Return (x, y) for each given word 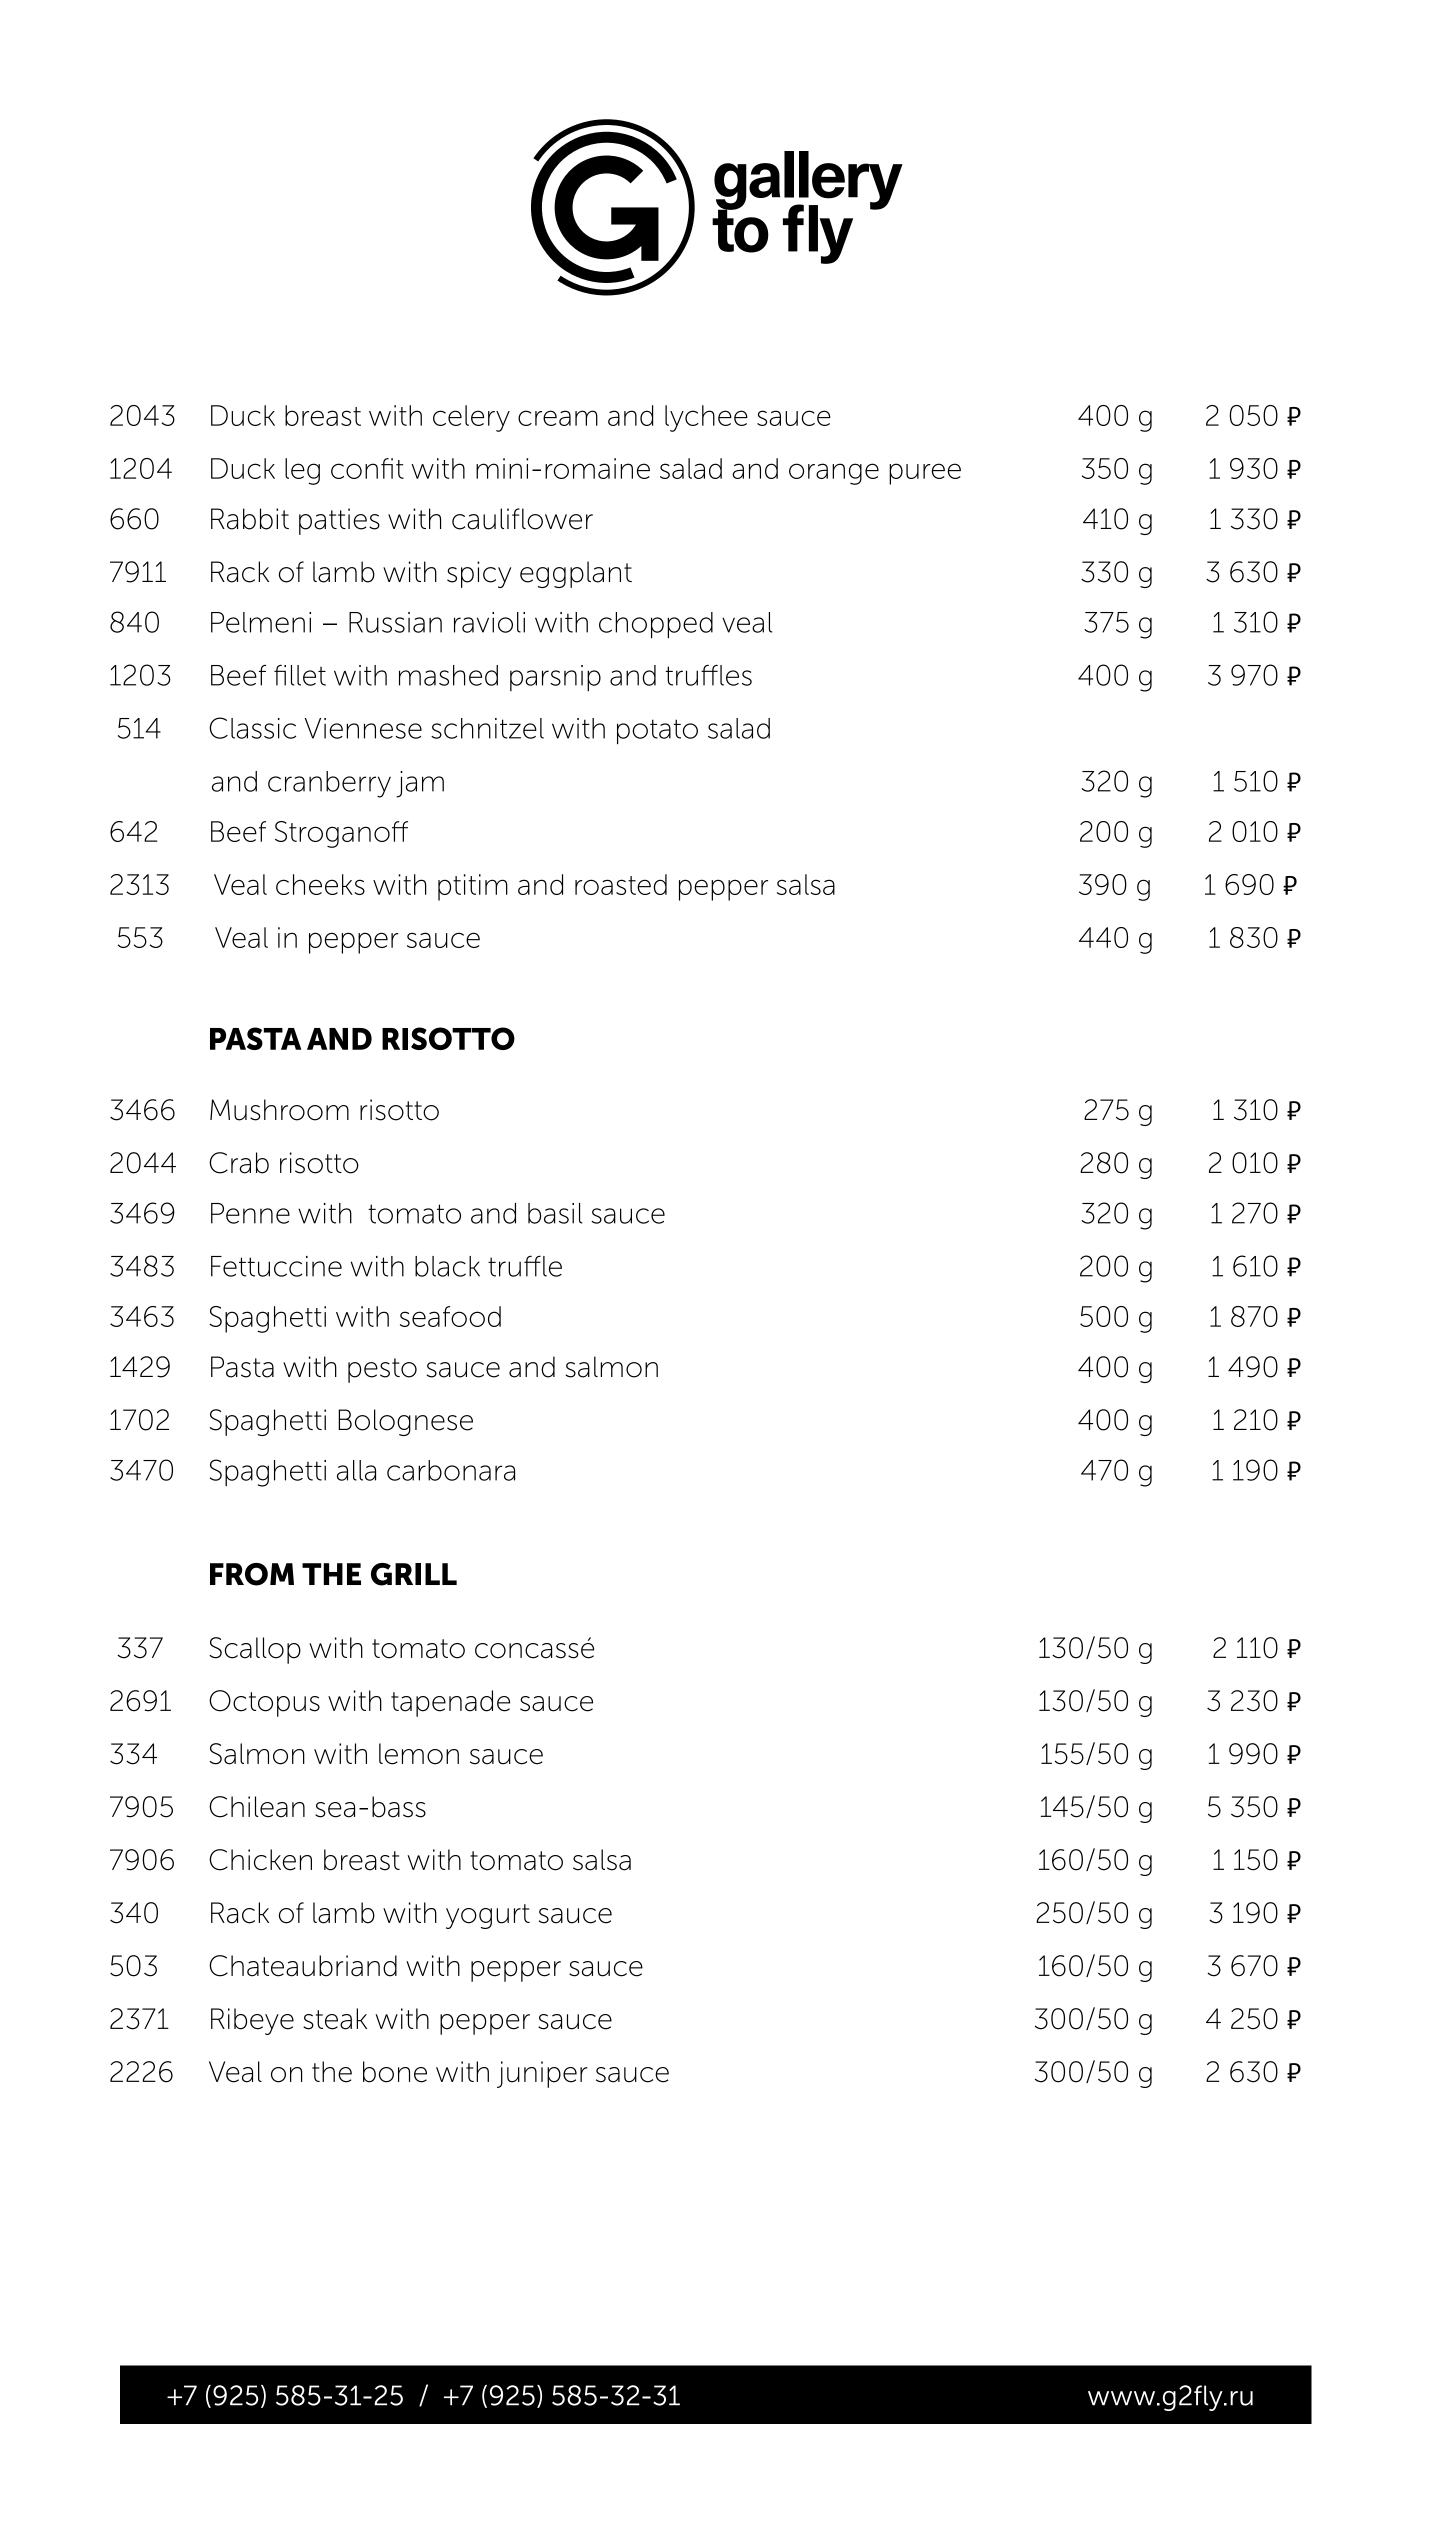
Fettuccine (276, 1266)
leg (302, 471)
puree (925, 474)
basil (555, 1213)
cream (558, 418)
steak (335, 2019)
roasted (621, 884)
